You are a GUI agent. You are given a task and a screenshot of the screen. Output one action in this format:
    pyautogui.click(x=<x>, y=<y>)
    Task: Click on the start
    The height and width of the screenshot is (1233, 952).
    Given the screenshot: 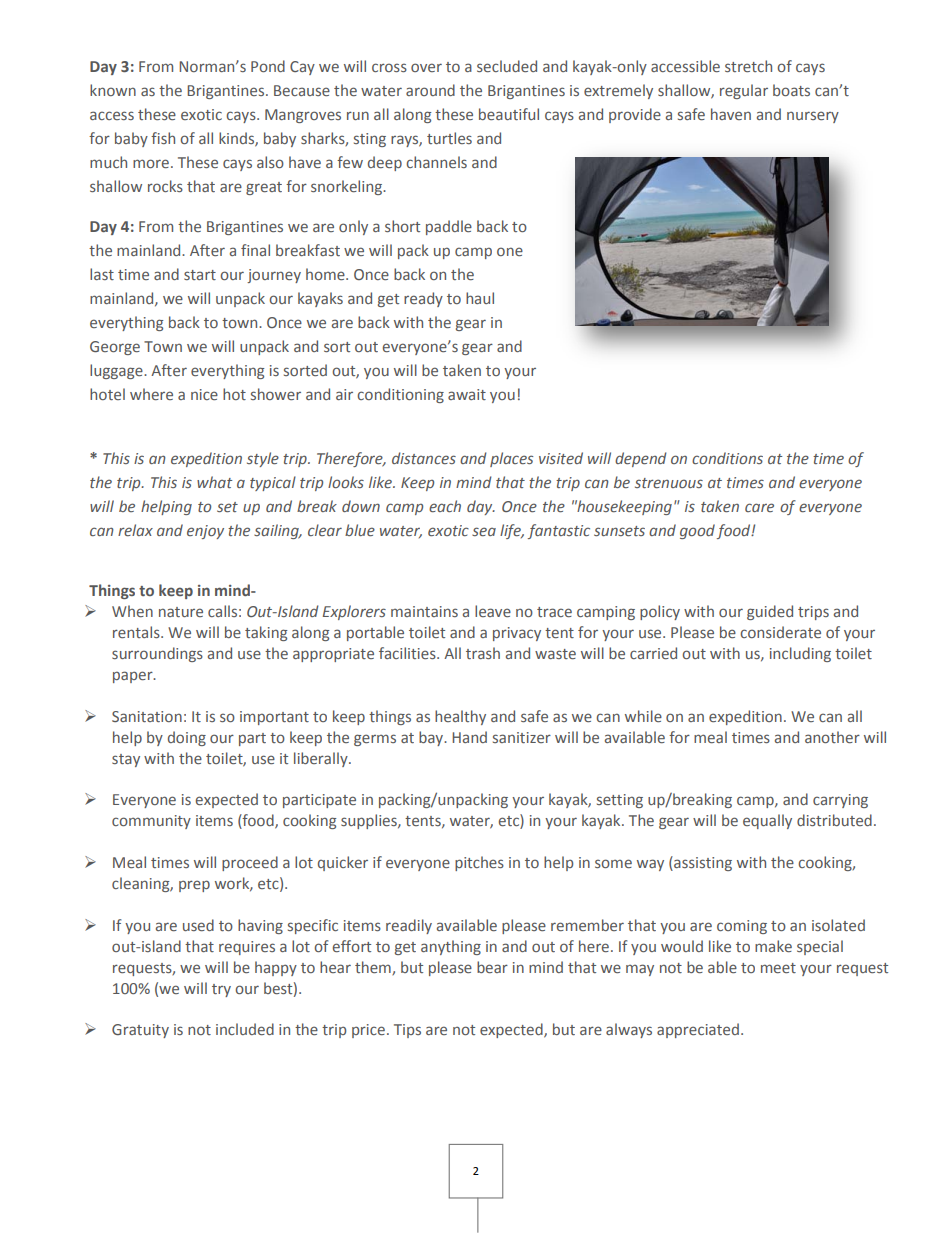 What is the action you would take?
    pyautogui.click(x=200, y=275)
